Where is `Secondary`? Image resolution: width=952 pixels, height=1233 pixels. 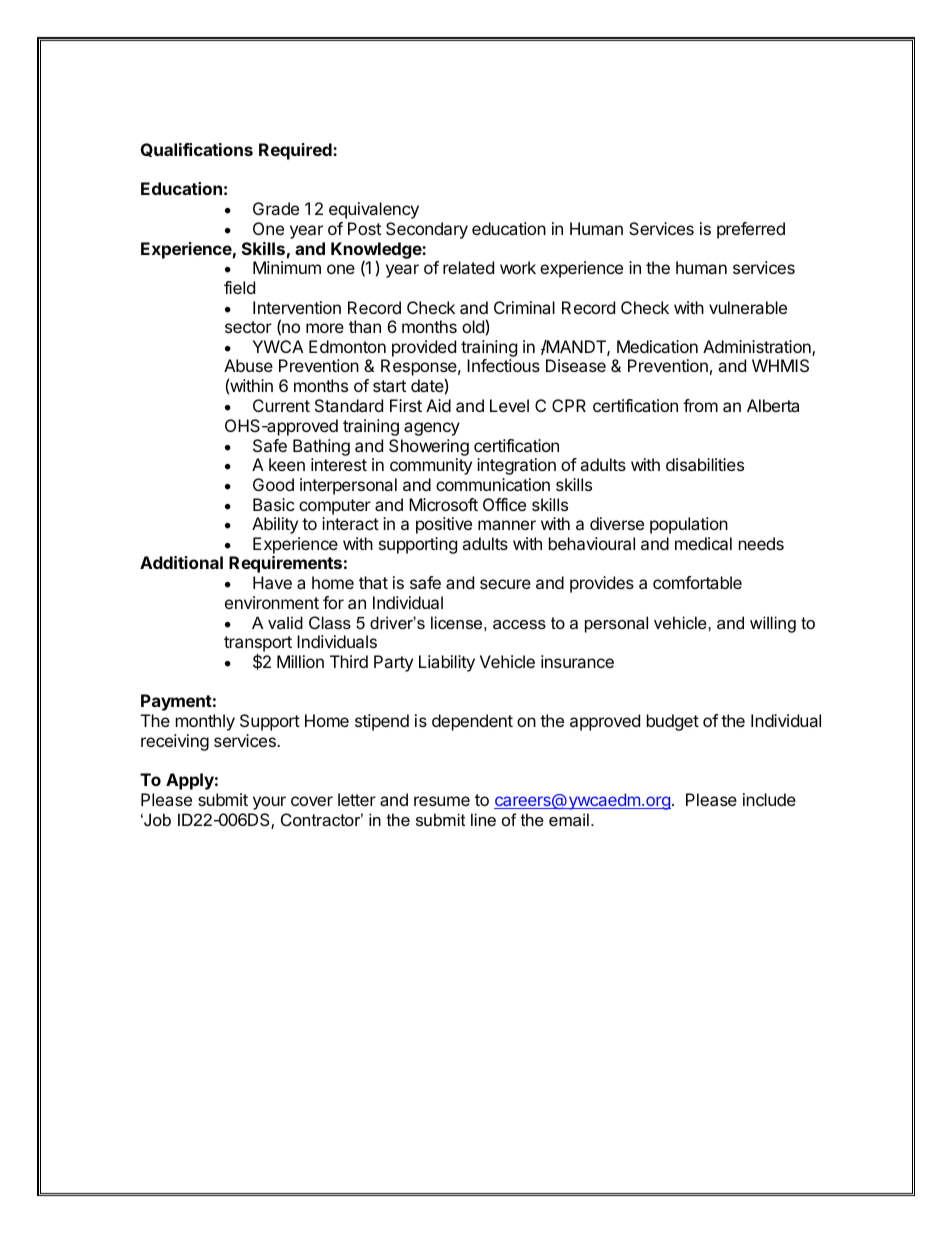 Secondary is located at coordinates (427, 230).
